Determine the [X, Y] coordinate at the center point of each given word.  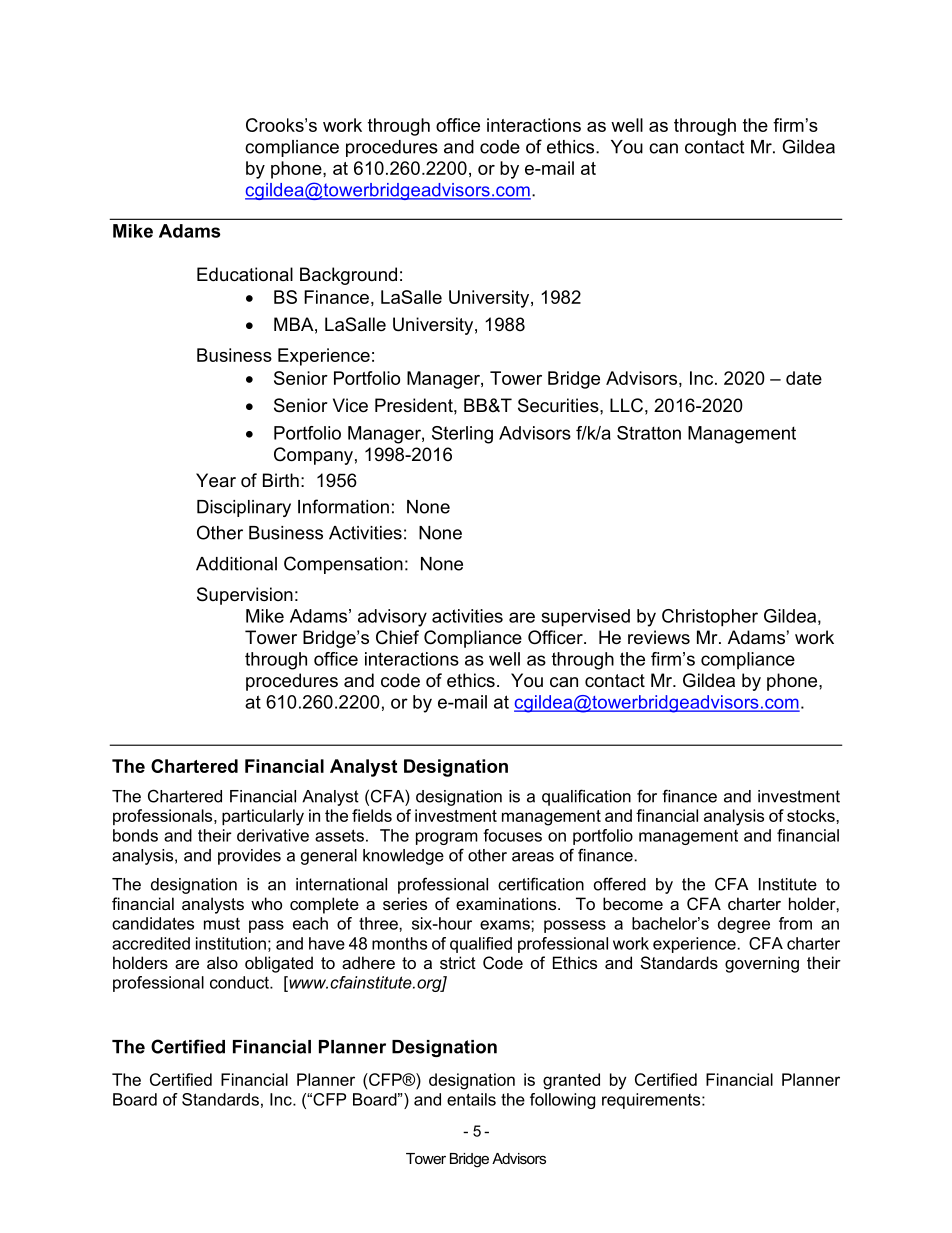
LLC [626, 405]
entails [471, 1099]
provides [249, 857]
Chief [397, 637]
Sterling [462, 435]
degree [744, 925]
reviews [659, 637]
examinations [507, 903]
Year [216, 480]
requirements [652, 1101]
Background [348, 276]
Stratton [649, 433]
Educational [245, 274]
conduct [240, 982]
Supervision [245, 596]
